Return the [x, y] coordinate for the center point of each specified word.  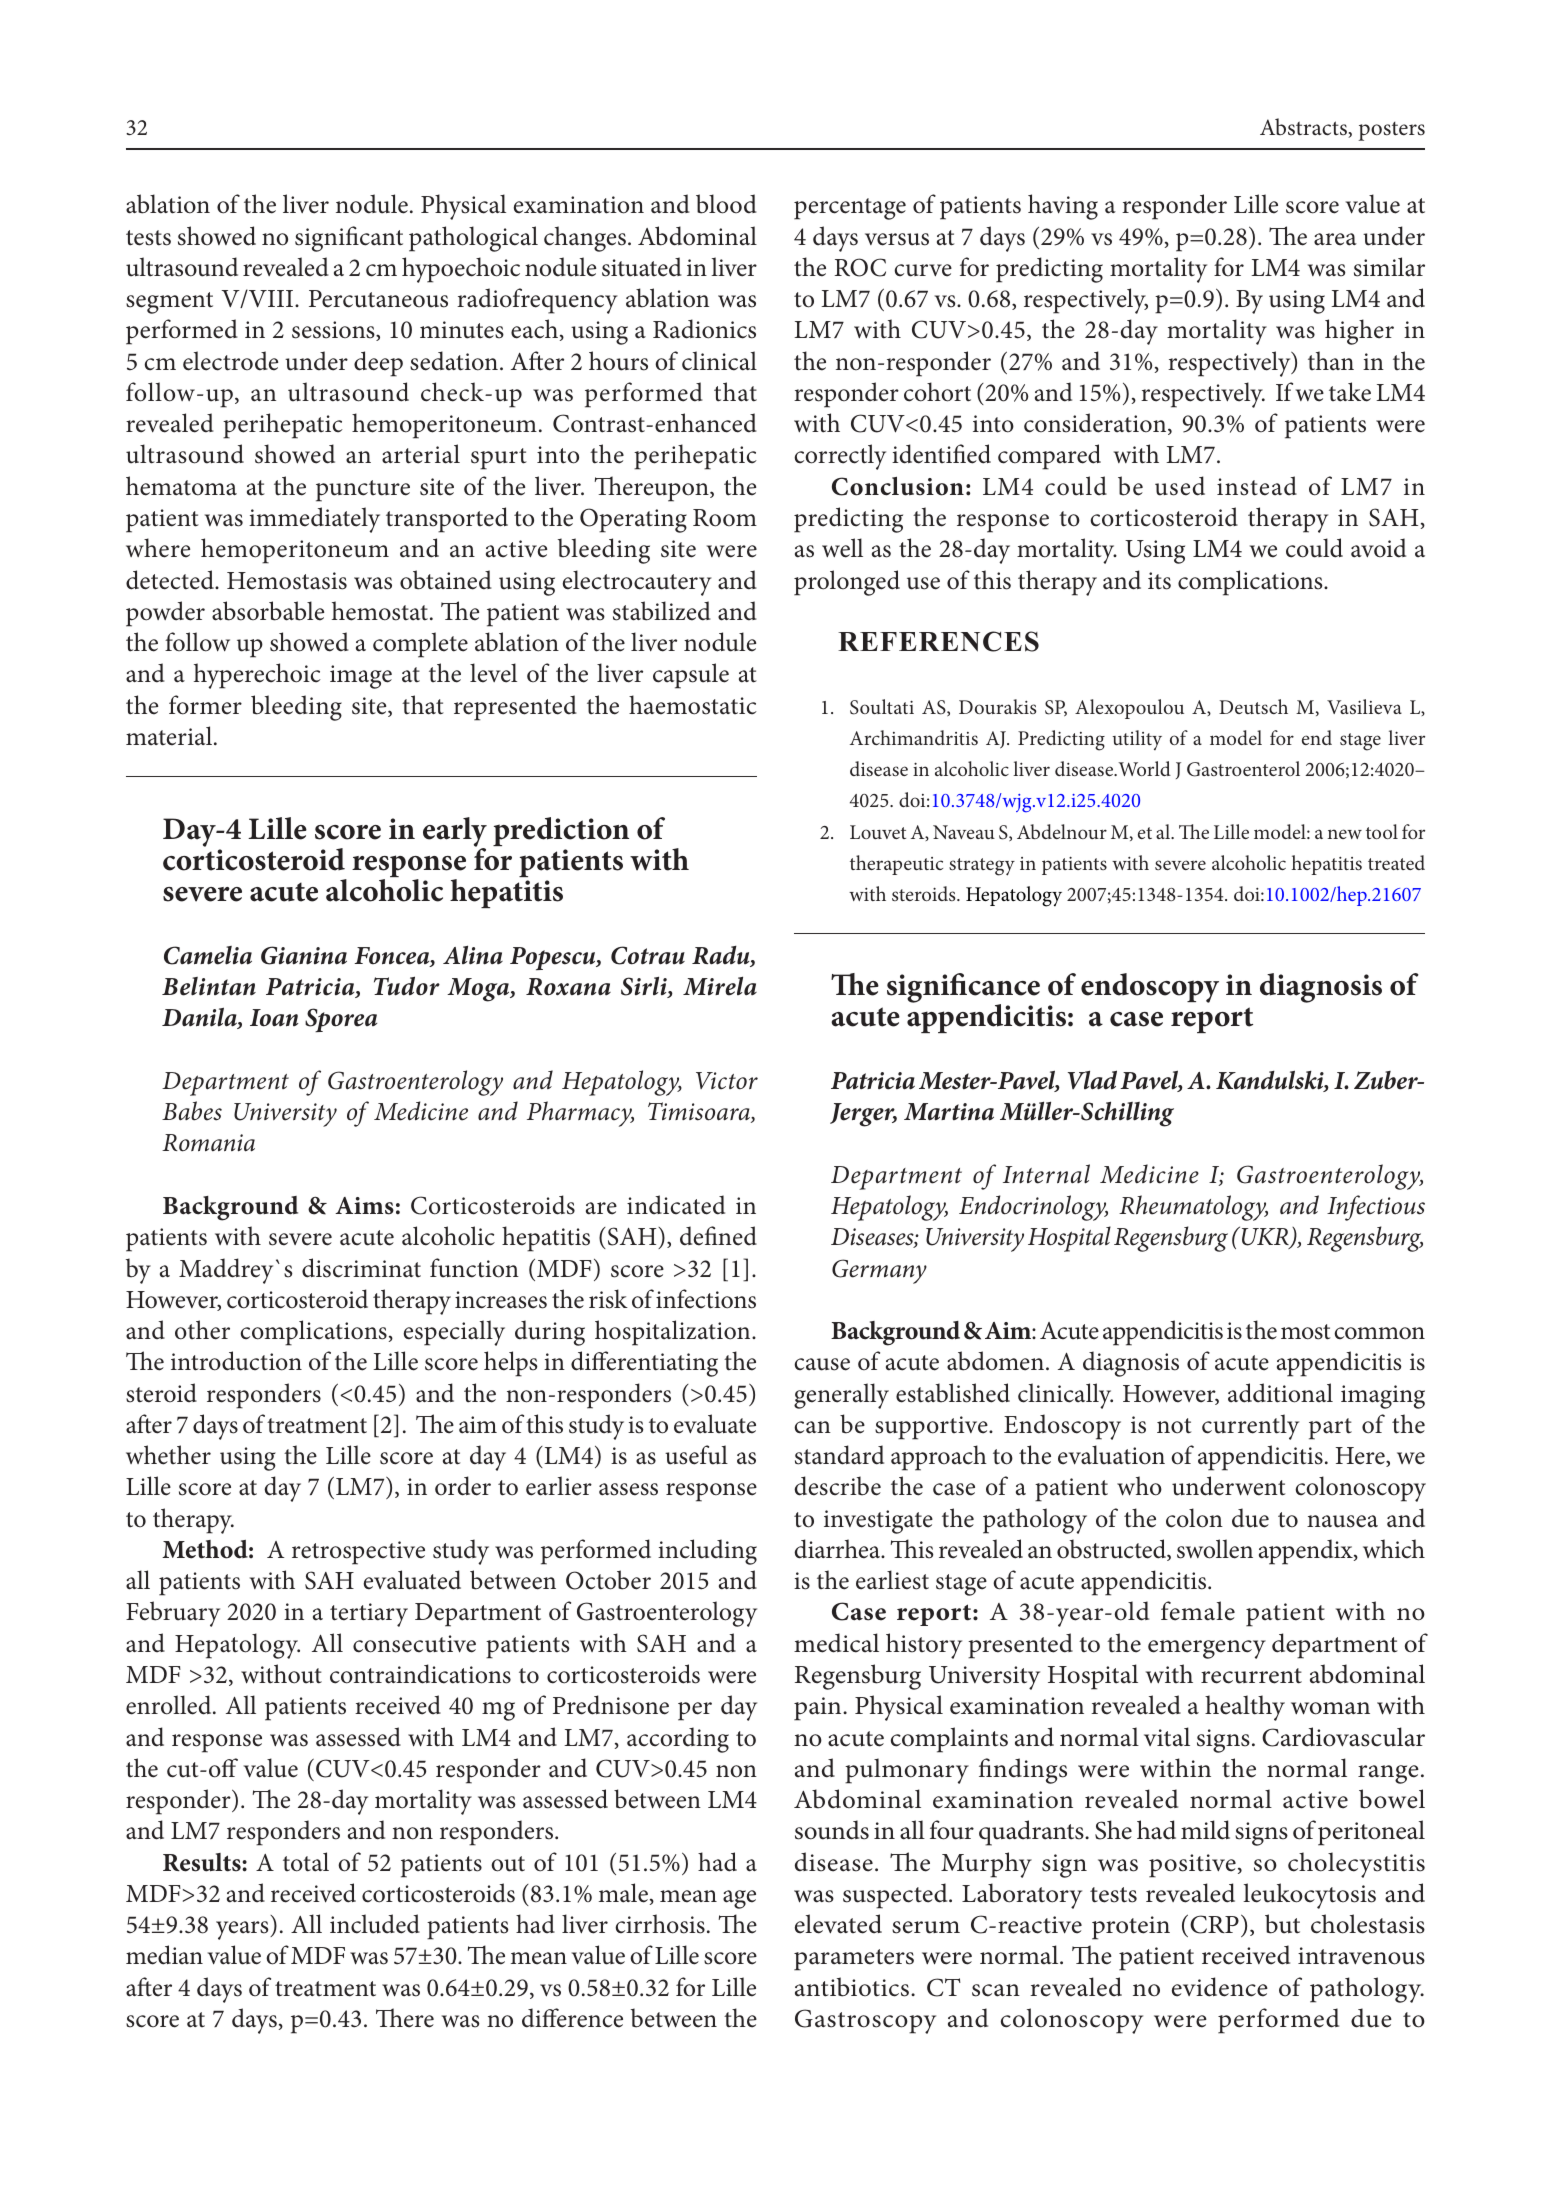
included [375, 1924]
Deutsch [1253, 706]
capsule [691, 676]
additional [1280, 1393]
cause [822, 1364]
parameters [854, 1960]
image [361, 677]
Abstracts [1304, 128]
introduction [236, 1361]
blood [726, 204]
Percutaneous [378, 299]
